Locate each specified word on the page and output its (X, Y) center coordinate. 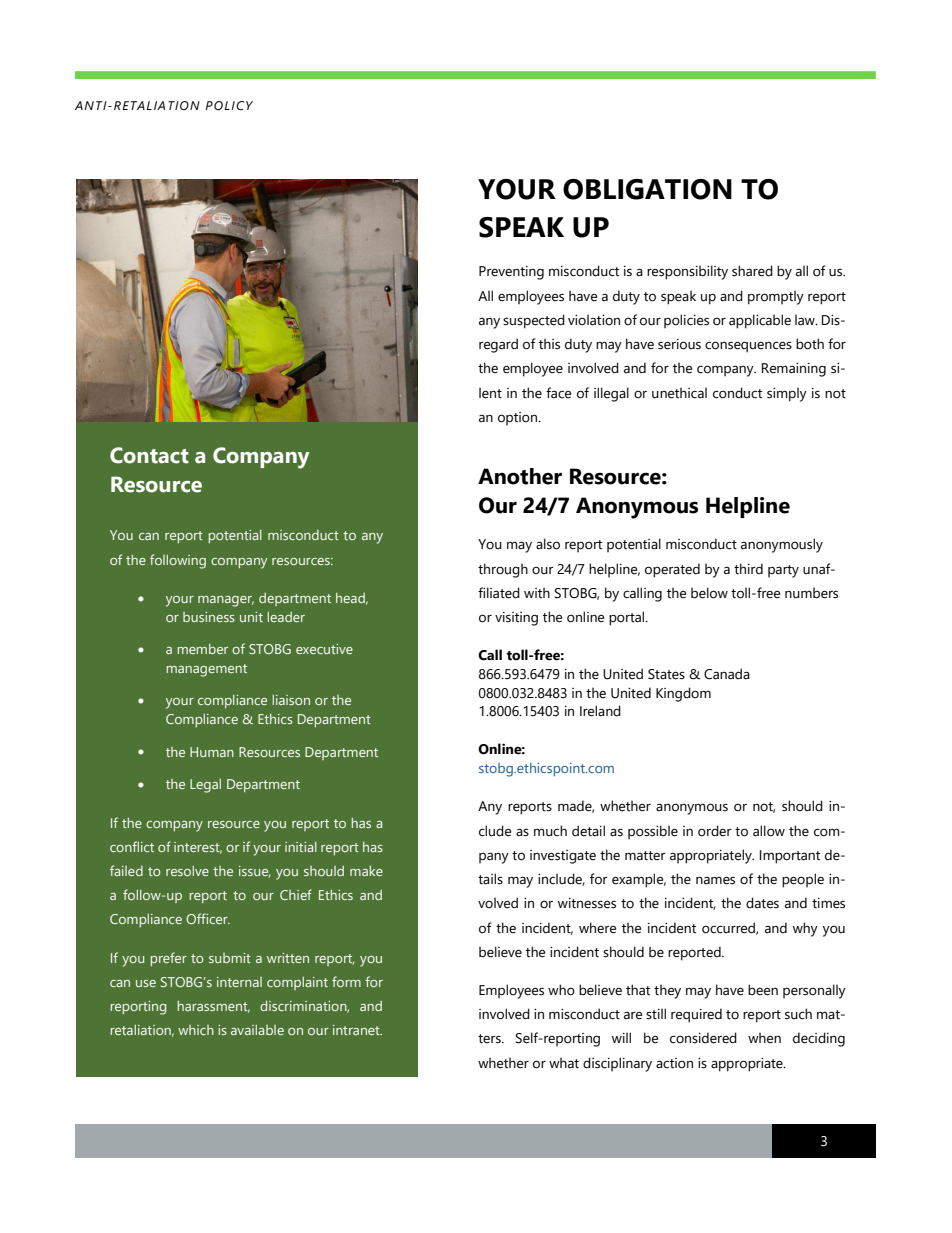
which (196, 1030)
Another (520, 476)
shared (752, 271)
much (550, 831)
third (748, 569)
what (564, 1063)
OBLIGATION (647, 189)
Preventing (511, 273)
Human (212, 752)
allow (769, 831)
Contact (149, 455)
